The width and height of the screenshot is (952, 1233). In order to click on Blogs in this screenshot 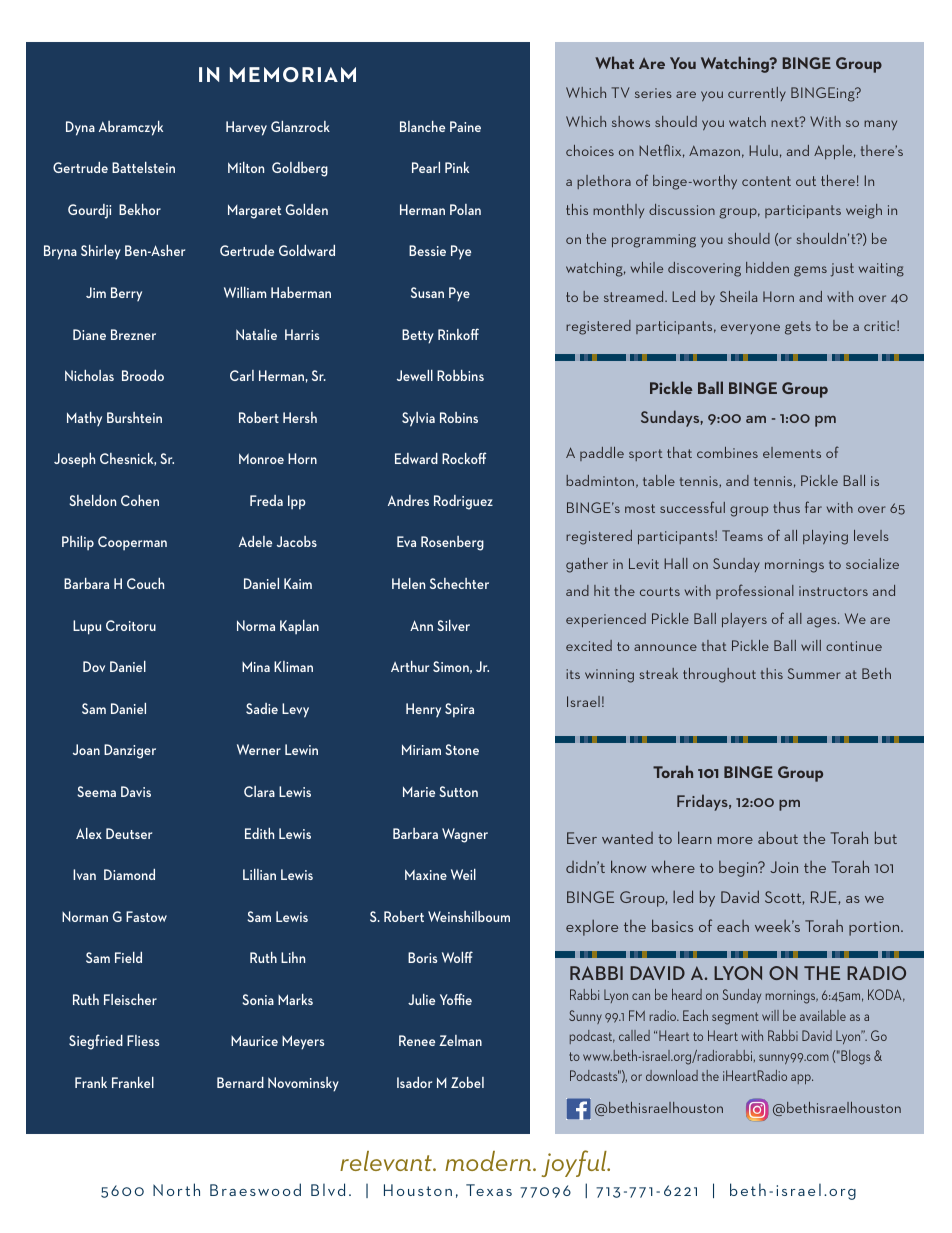, I will do `click(854, 1057)`.
